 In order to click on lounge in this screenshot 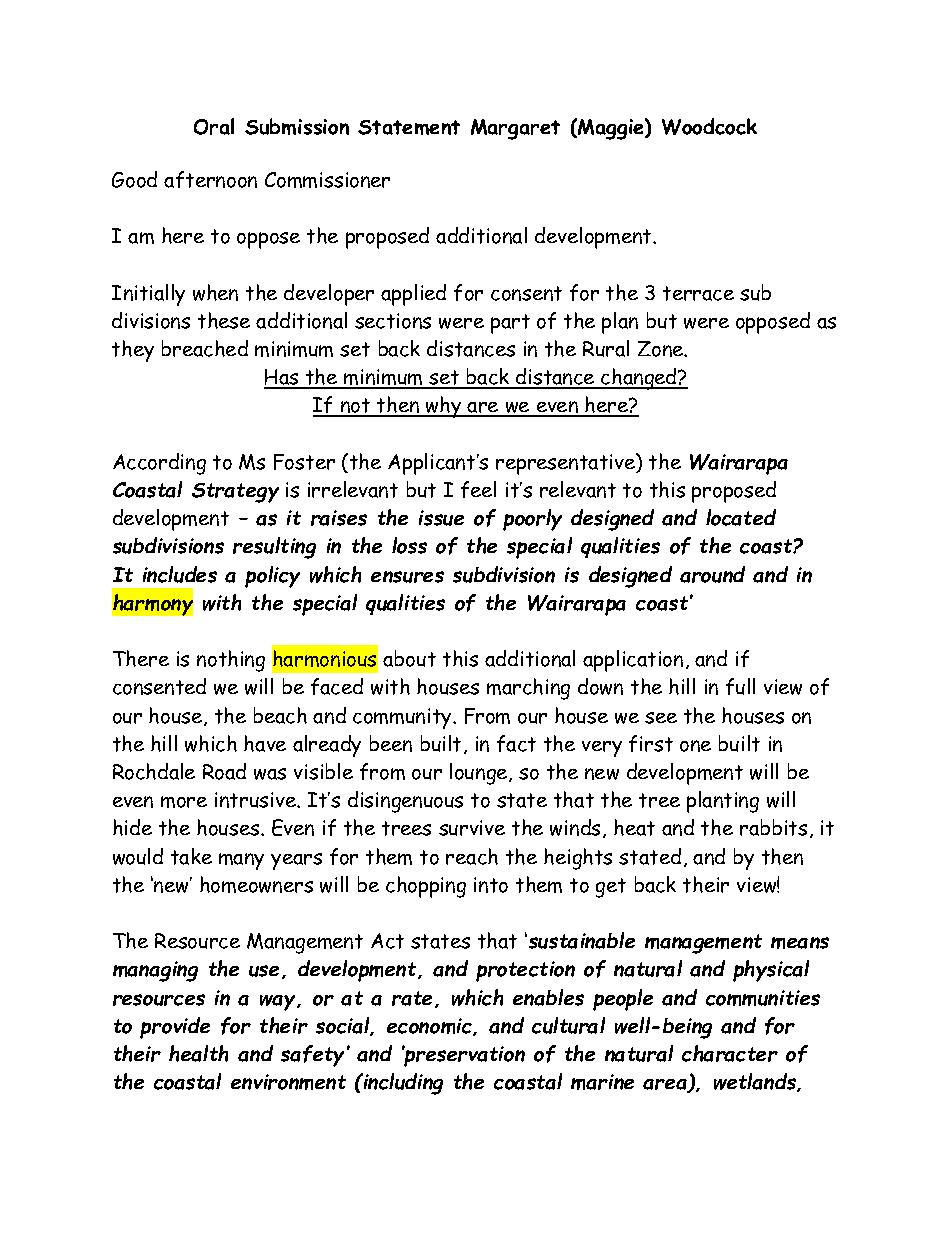, I will do `click(480, 774)`.
